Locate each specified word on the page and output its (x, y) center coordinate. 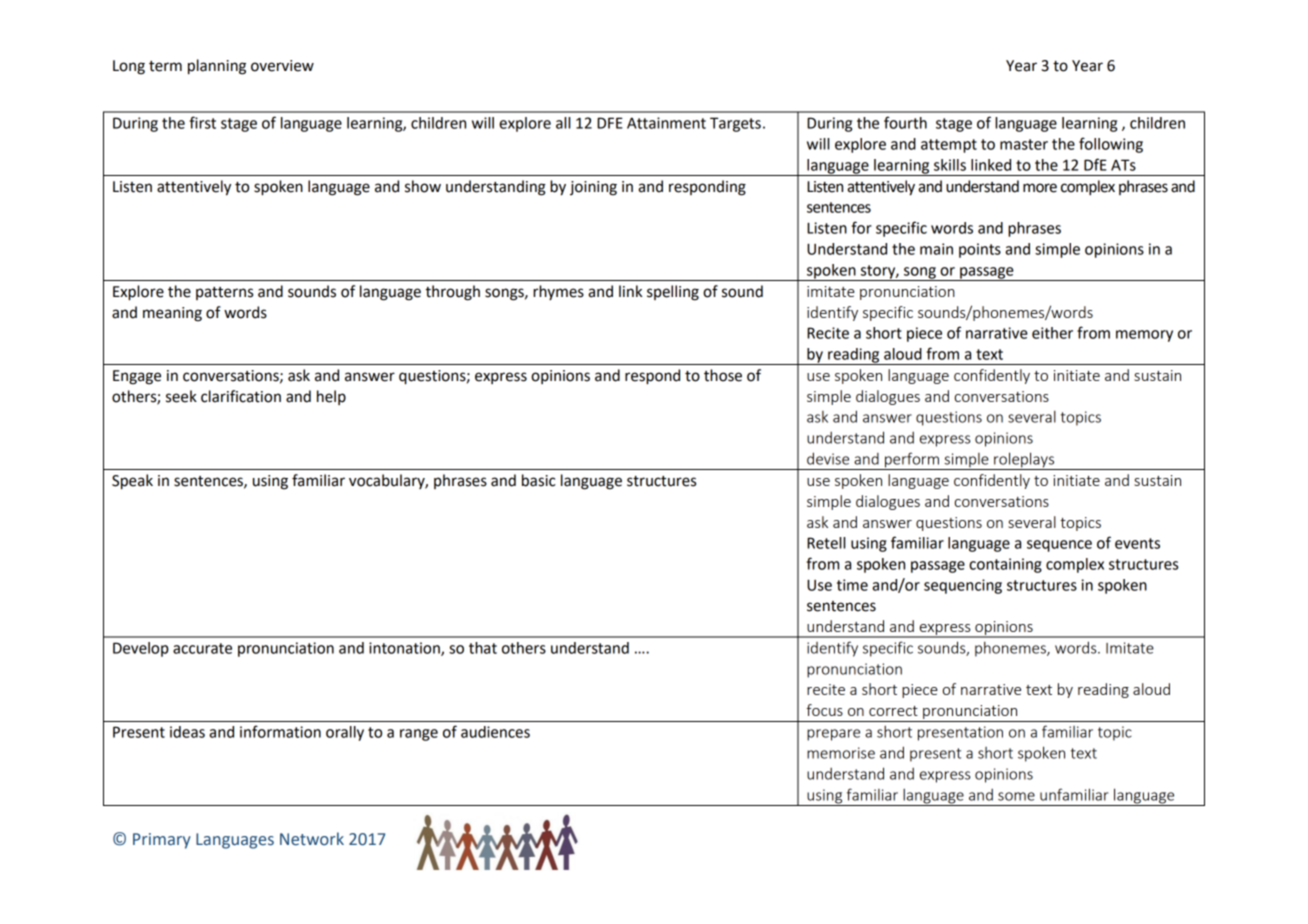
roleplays (1024, 461)
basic (539, 480)
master (1024, 144)
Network (312, 839)
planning (217, 67)
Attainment (666, 123)
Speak (132, 482)
